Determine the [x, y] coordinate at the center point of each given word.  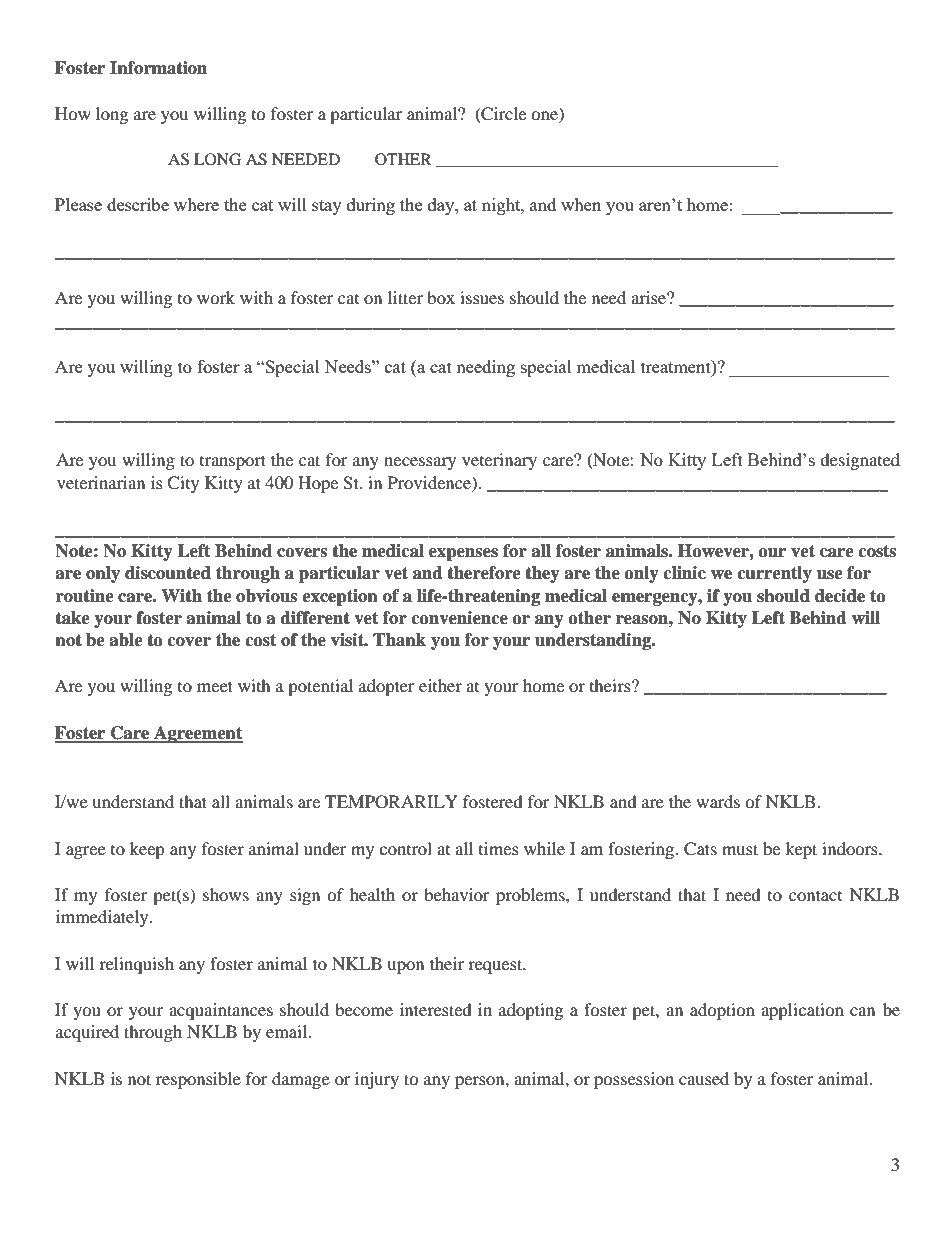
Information [158, 68]
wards [718, 801]
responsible [198, 1080]
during [371, 206]
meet [215, 686]
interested [436, 1009]
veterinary [499, 461]
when [581, 204]
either [440, 685]
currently [774, 574]
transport [233, 462]
